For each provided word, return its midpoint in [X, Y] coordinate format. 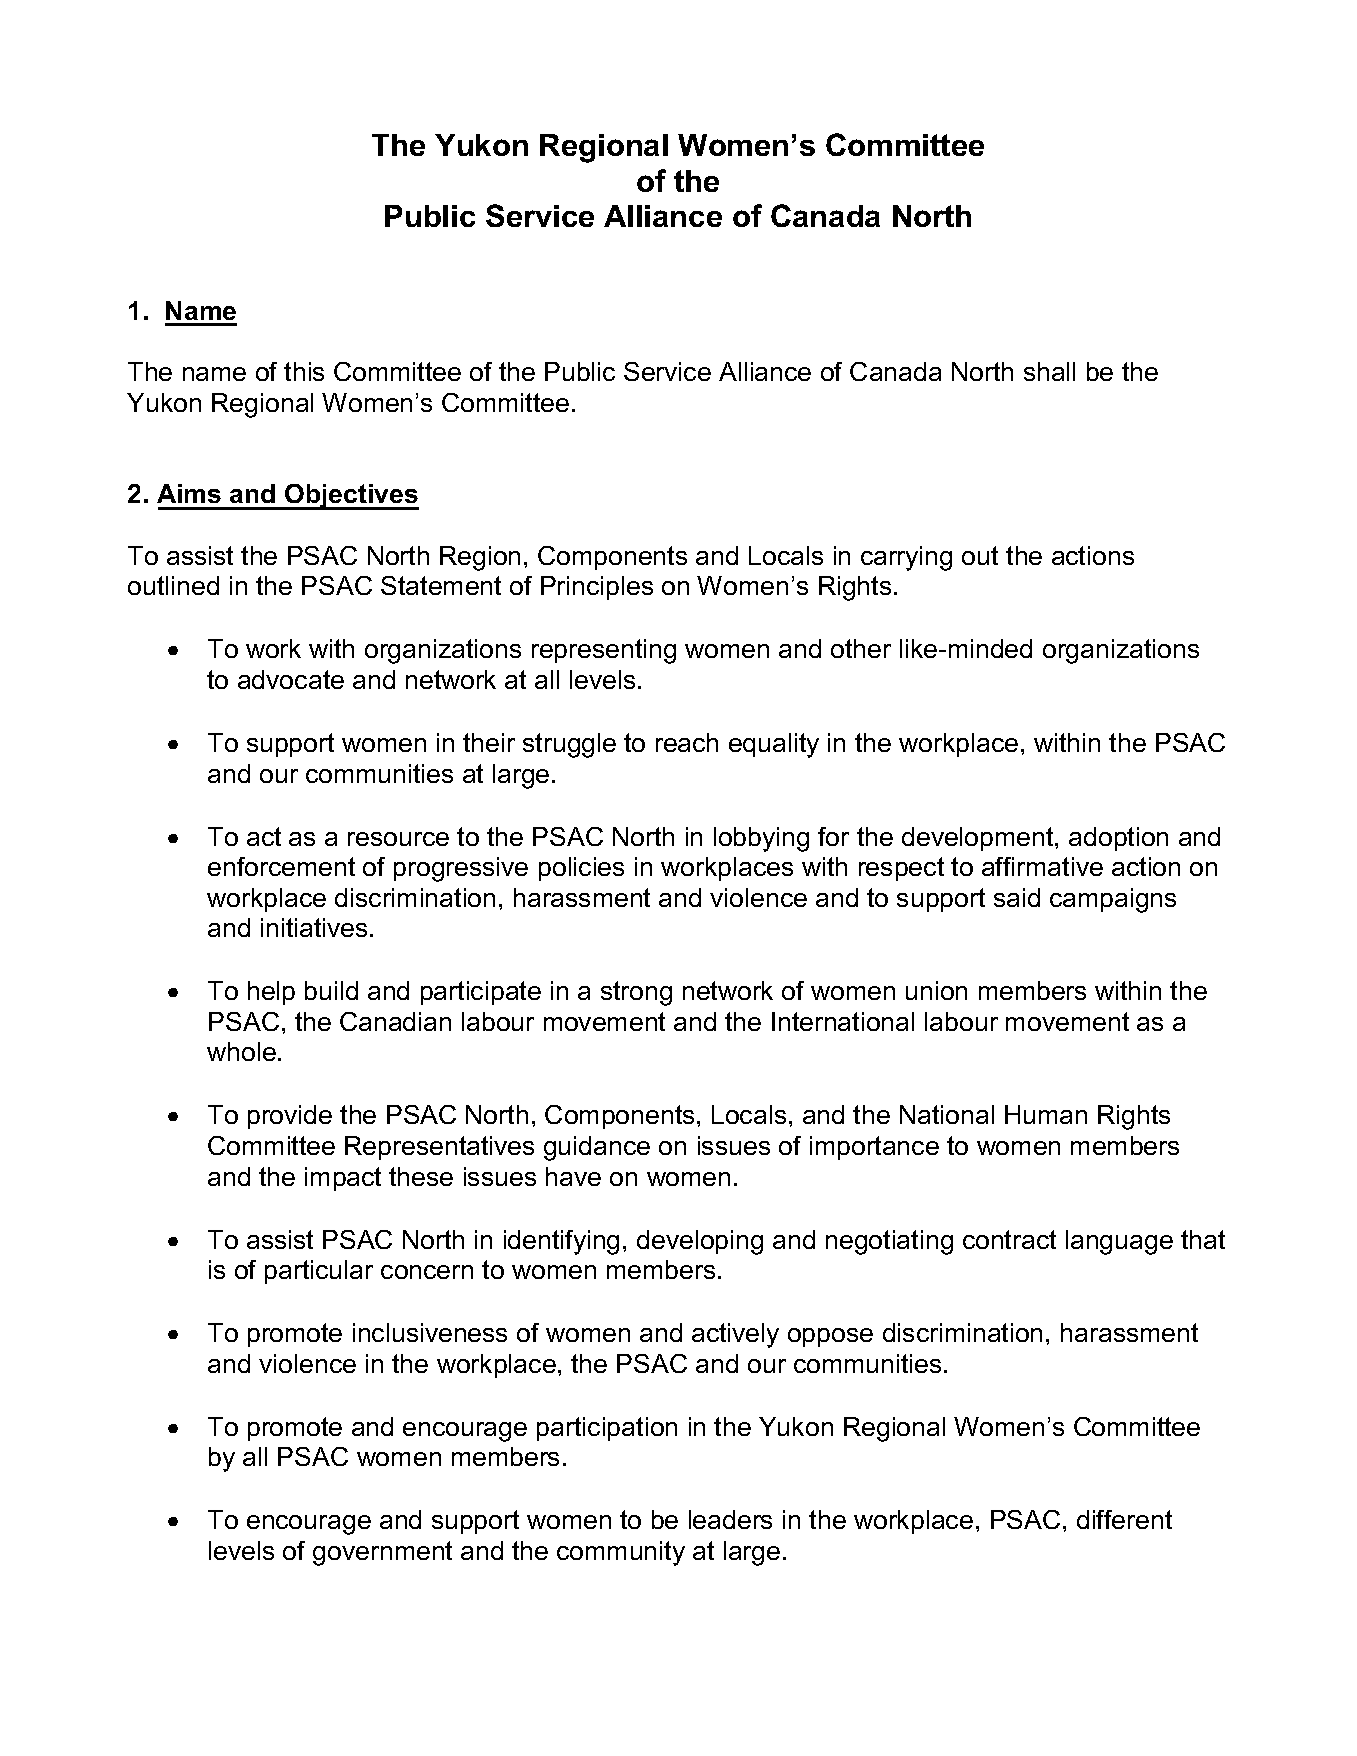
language [1119, 1242]
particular [319, 1272]
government [382, 1553]
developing [700, 1242]
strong [636, 993]
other [861, 648]
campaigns [1113, 900]
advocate [291, 679]
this [304, 371]
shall [1049, 371]
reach [687, 742]
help [271, 993]
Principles [597, 588]
